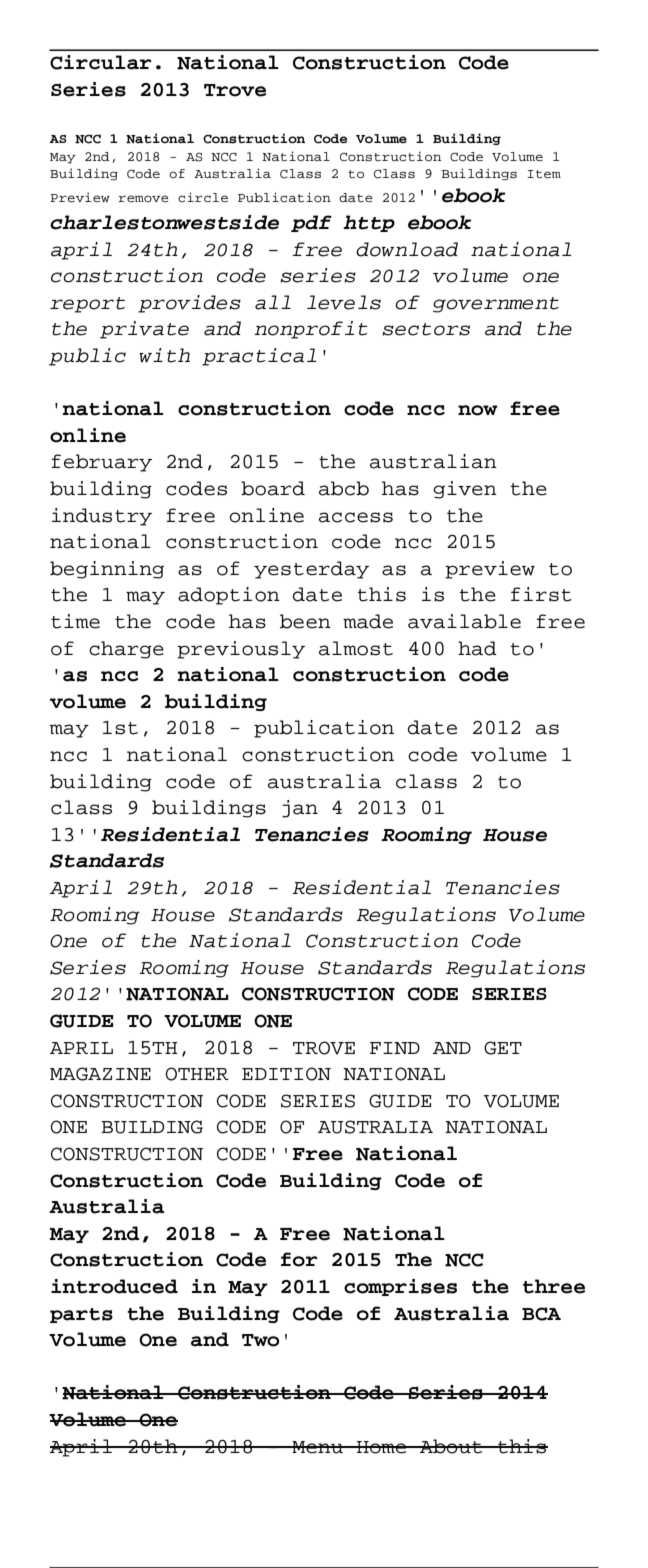  Describe the element at coordinates (318, 1447) in the document. I see `Menu` at that location.
